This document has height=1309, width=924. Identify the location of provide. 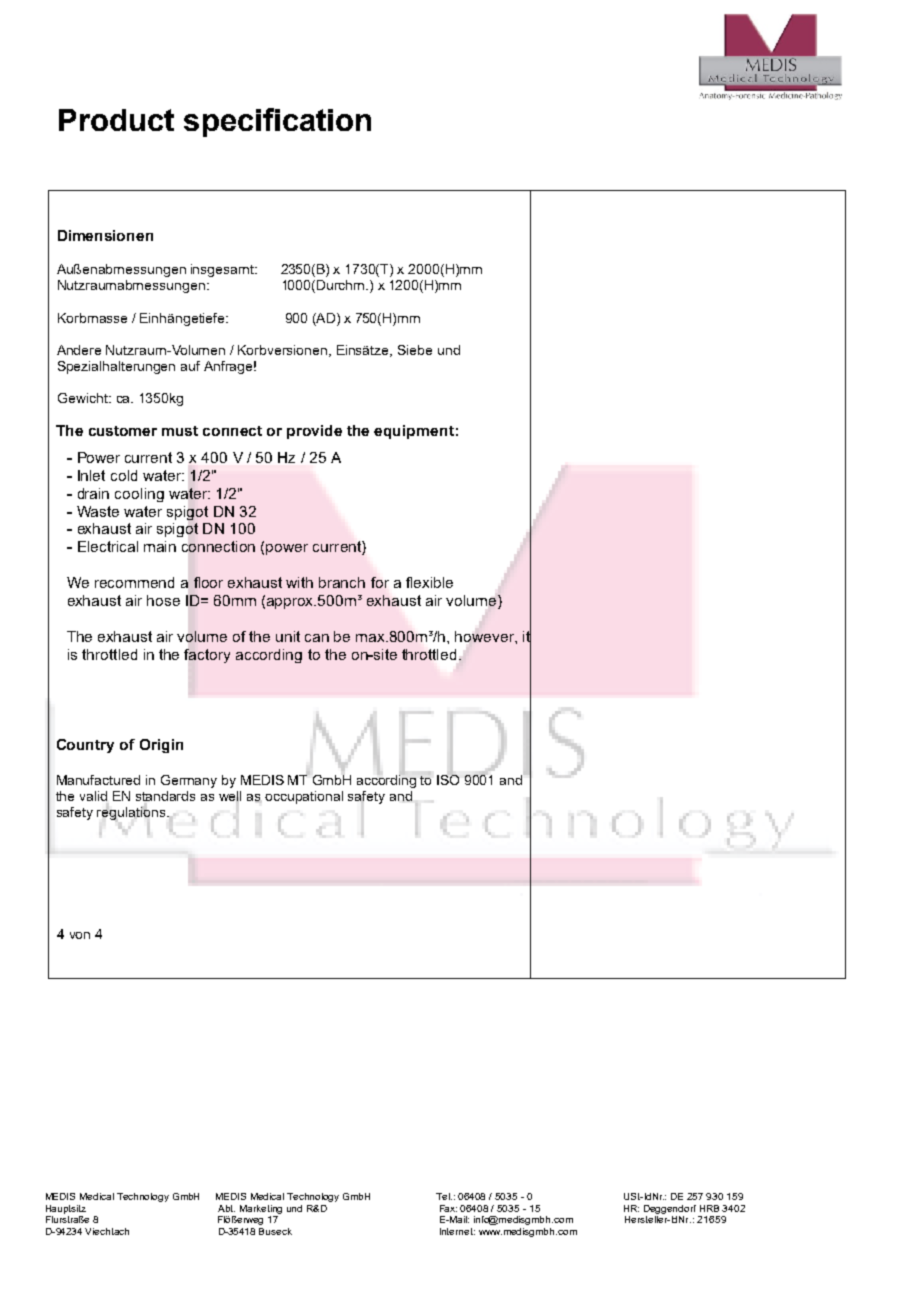
(314, 432).
